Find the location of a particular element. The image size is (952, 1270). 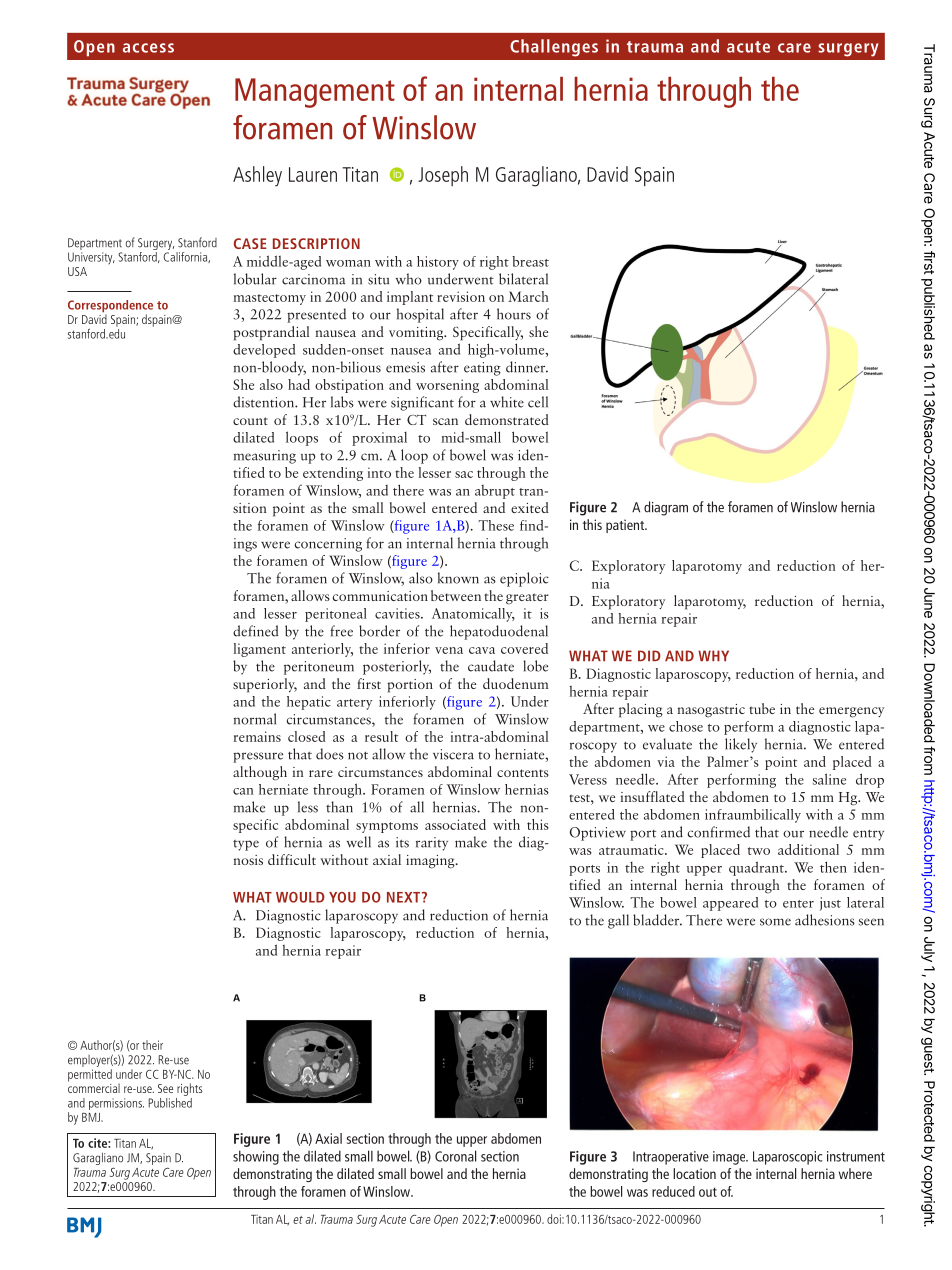

Coronal is located at coordinates (455, 1156).
